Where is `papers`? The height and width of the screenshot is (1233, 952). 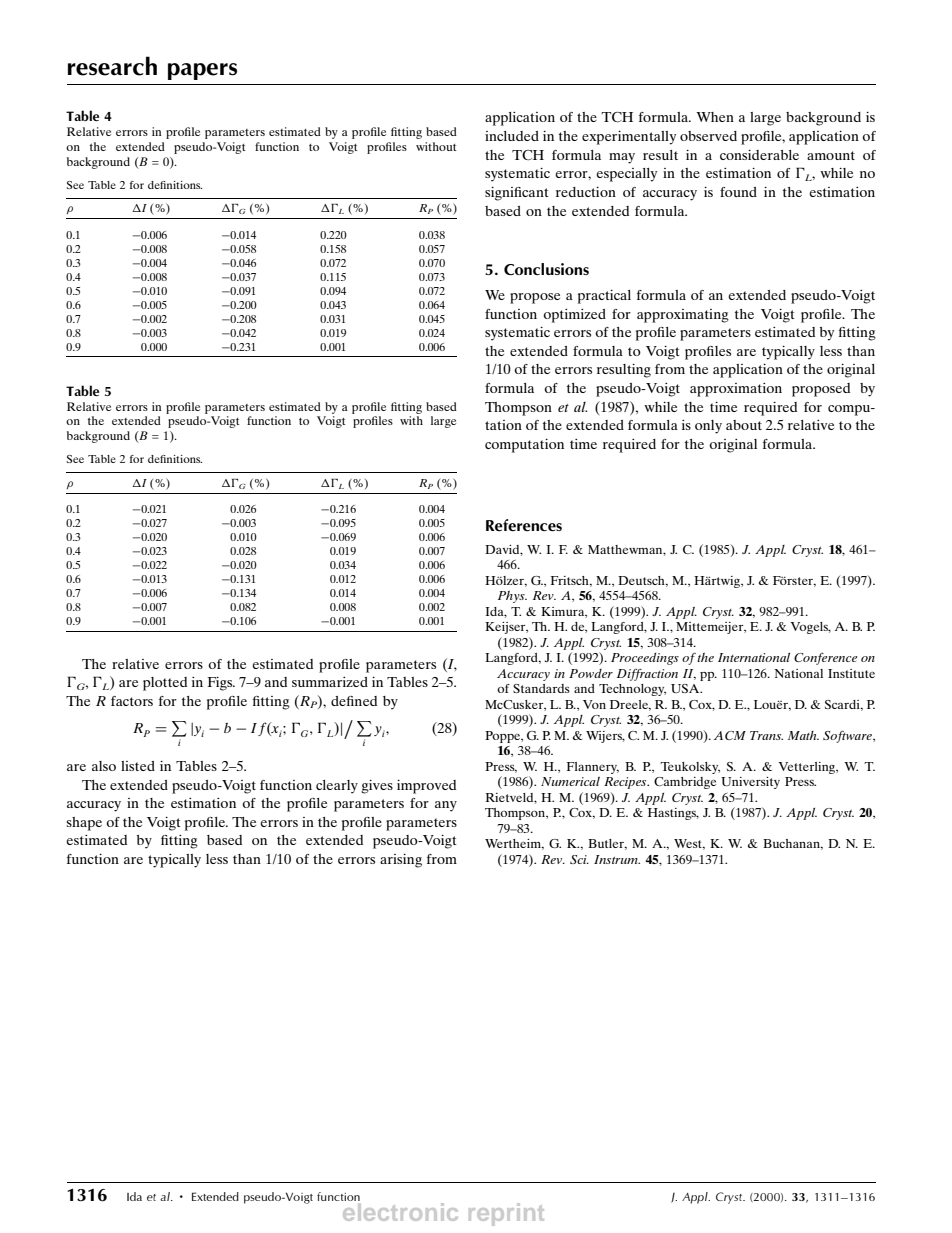 papers is located at coordinates (202, 71).
